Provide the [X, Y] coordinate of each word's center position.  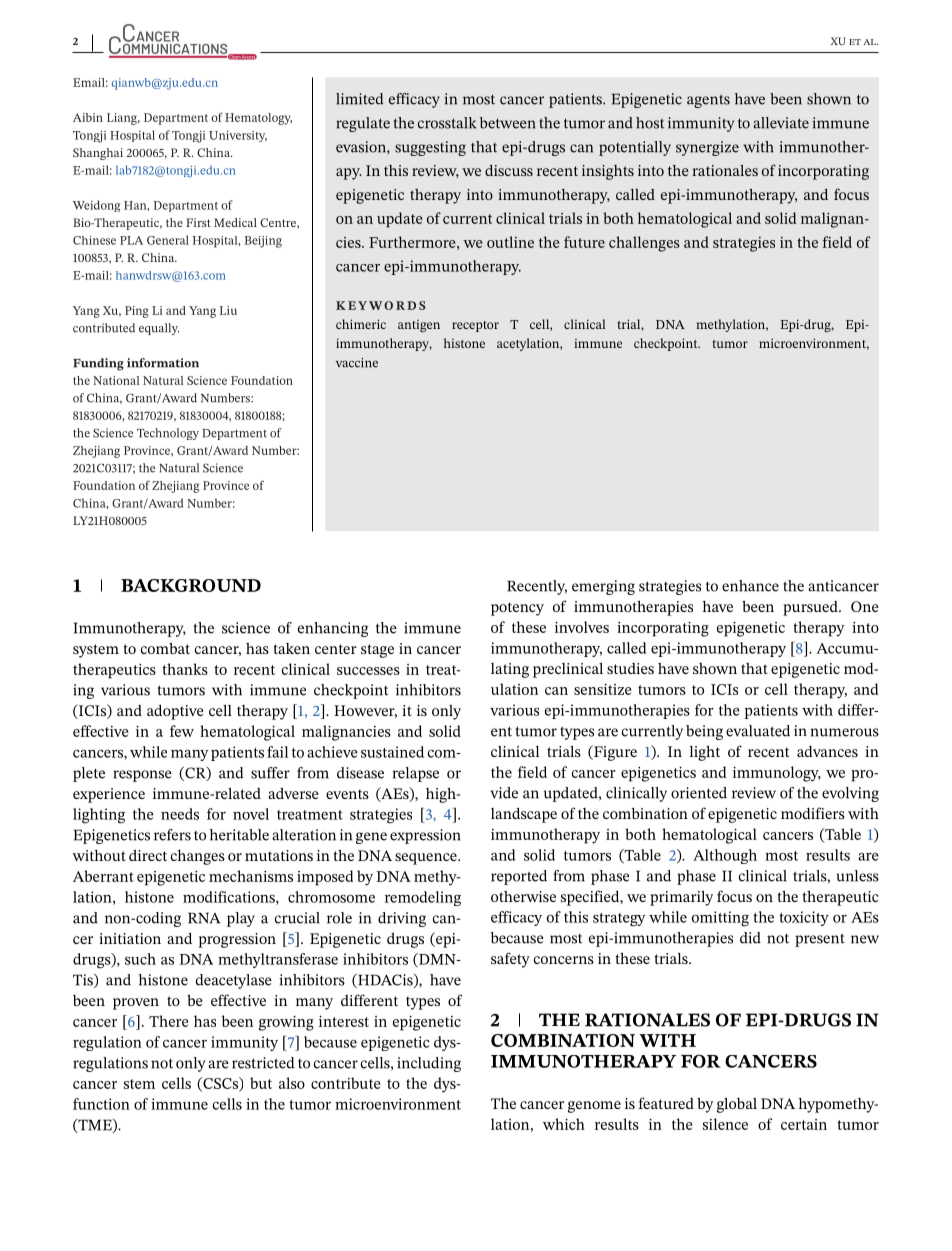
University [238, 136]
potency [517, 609]
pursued [811, 608]
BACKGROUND [191, 585]
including [429, 1064]
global [737, 1105]
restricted [263, 1063]
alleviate [781, 123]
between [508, 123]
